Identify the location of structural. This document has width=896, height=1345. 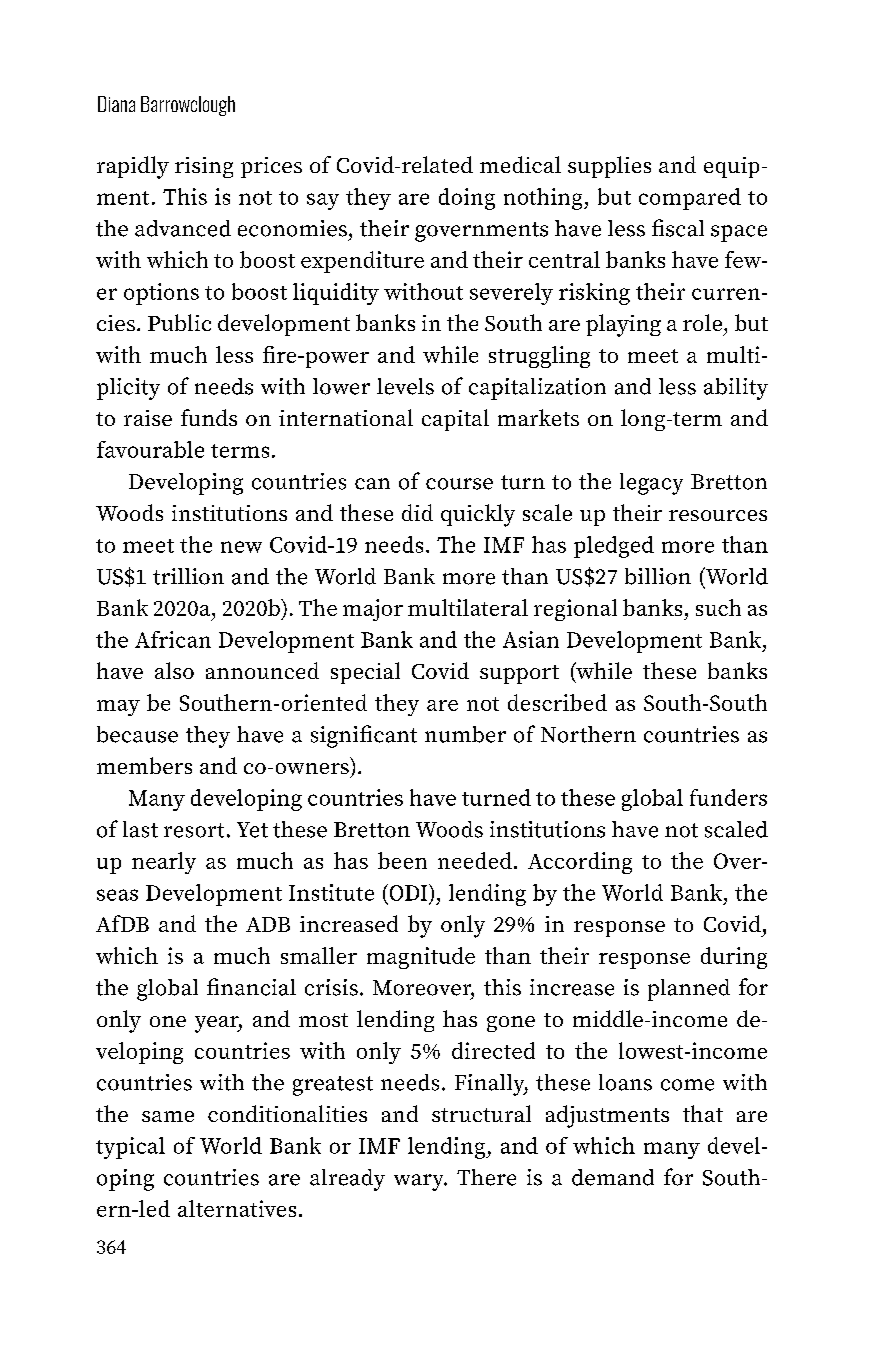
(481, 1113).
